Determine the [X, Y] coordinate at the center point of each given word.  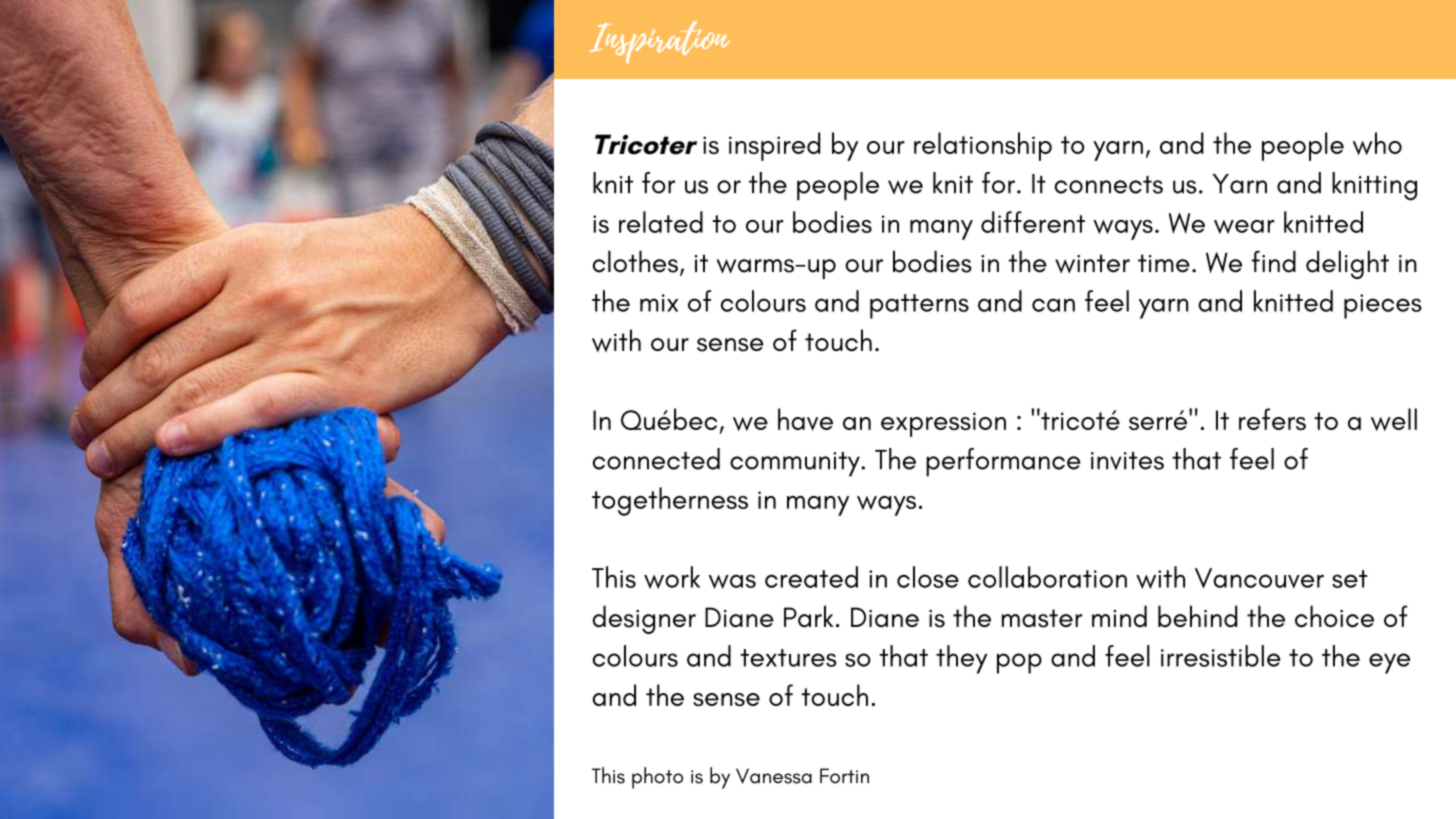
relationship [983, 146]
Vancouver [1259, 578]
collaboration [1047, 577]
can [1053, 305]
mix [659, 303]
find [1273, 261]
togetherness [670, 501]
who [1377, 143]
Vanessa [774, 776]
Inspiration [659, 42]
